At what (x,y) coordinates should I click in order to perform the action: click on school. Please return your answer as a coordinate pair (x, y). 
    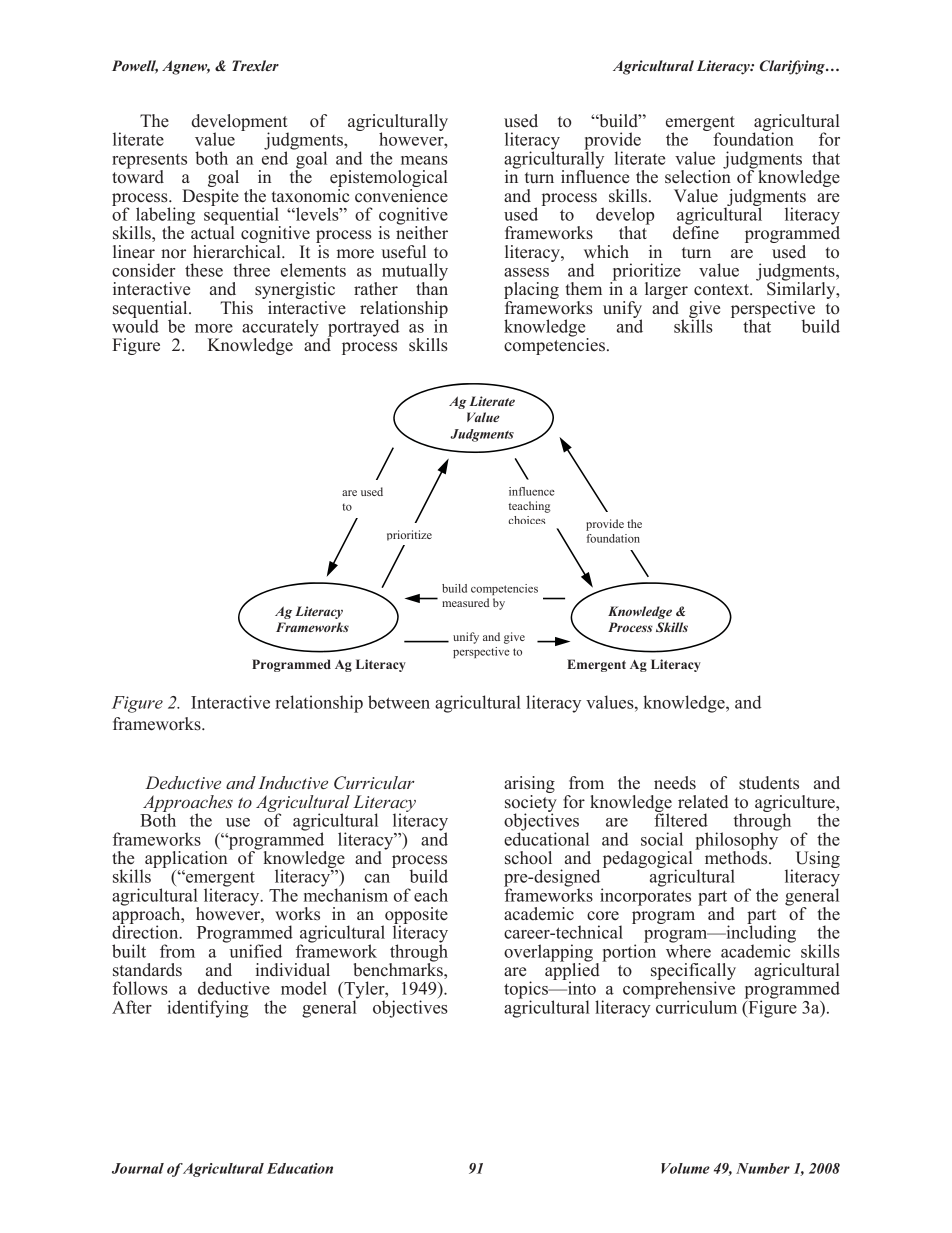
    Looking at the image, I should click on (528, 858).
